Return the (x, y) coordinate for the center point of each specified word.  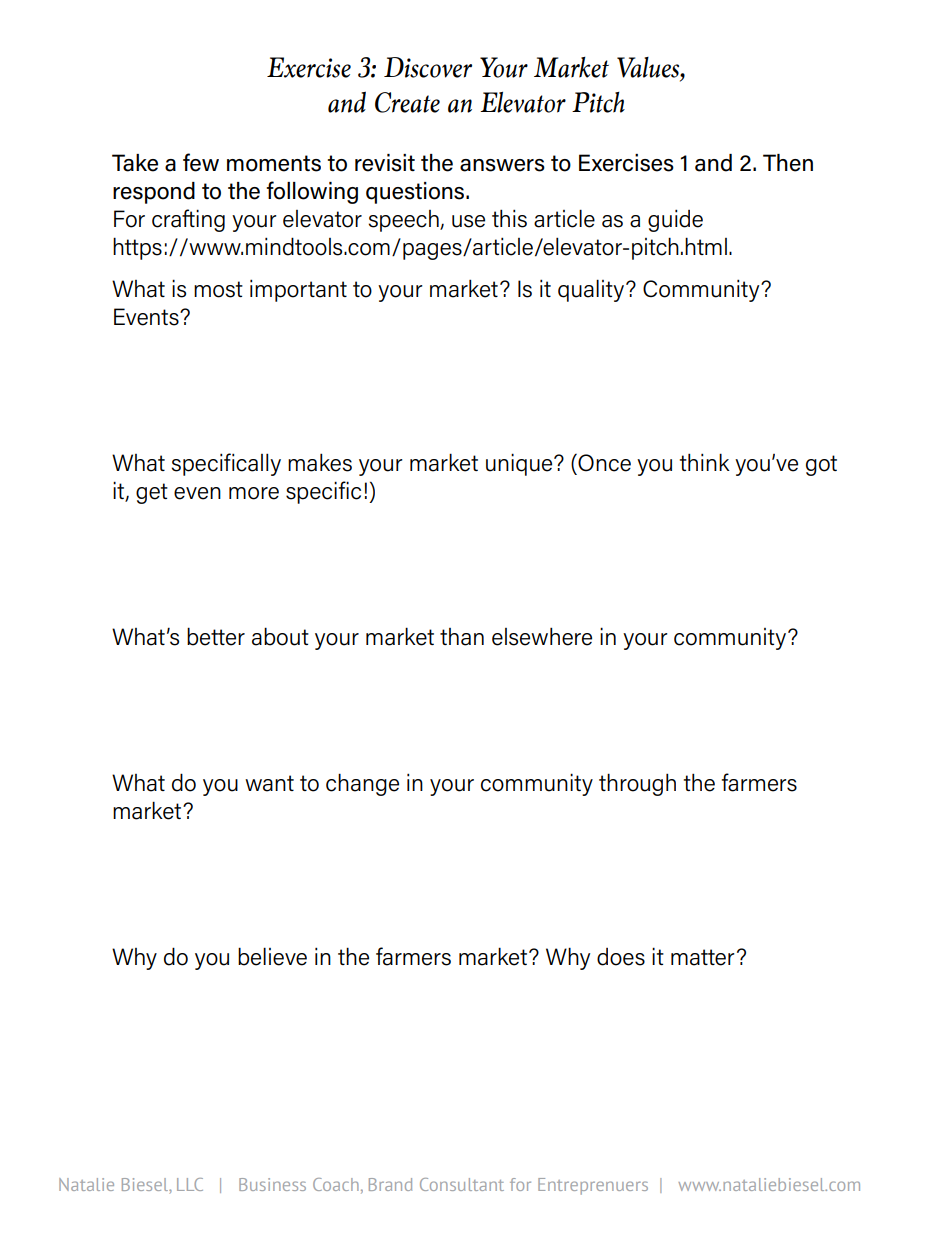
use (468, 221)
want (269, 783)
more (254, 493)
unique (520, 464)
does (621, 957)
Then (788, 163)
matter (703, 957)
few (201, 162)
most (218, 289)
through (637, 784)
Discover (428, 67)
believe (272, 956)
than (462, 637)
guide (675, 220)
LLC (190, 1184)
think (705, 462)
